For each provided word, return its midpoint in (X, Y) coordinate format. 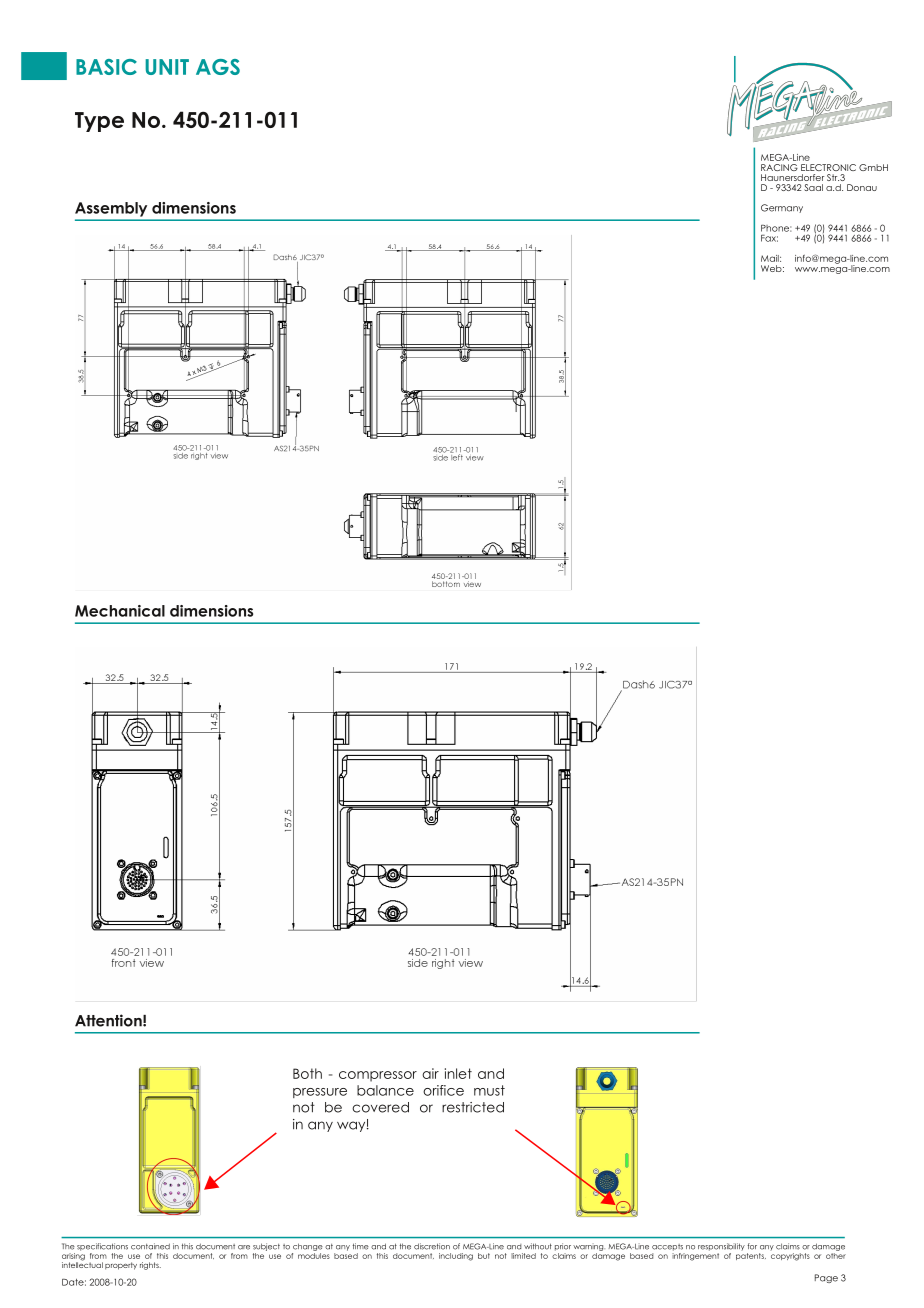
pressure (320, 1093)
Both (307, 1073)
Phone (776, 228)
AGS (218, 67)
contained (150, 1246)
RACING (779, 167)
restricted (473, 1107)
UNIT (167, 67)
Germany (782, 208)
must (489, 1090)
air (430, 1073)
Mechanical (120, 611)
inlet (458, 1073)
